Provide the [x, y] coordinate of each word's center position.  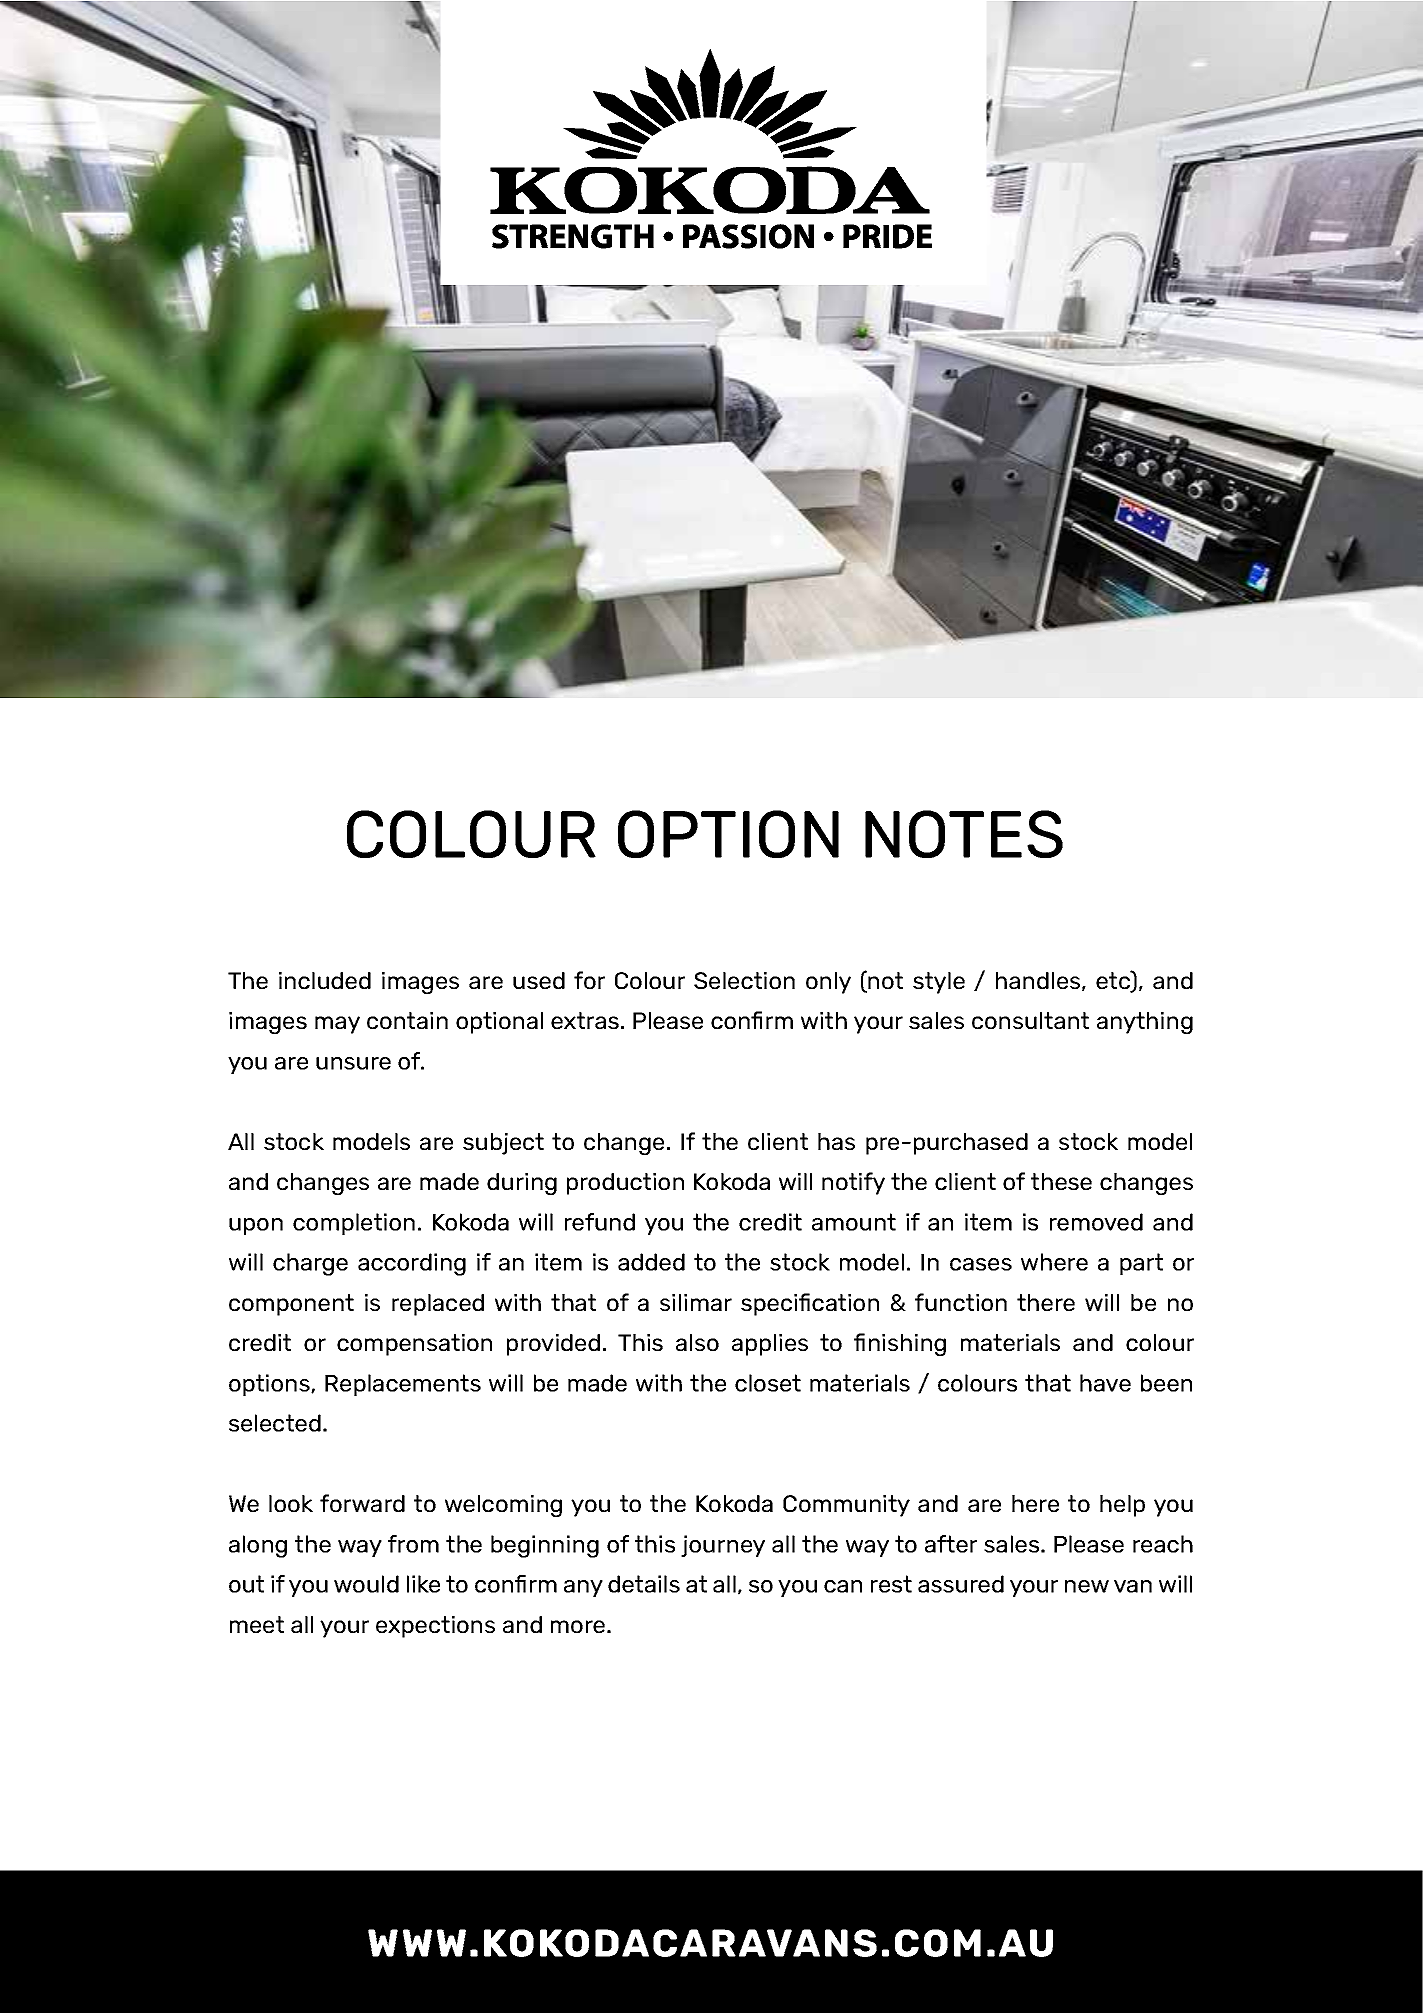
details [644, 1584]
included [325, 980]
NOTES [964, 834]
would [366, 1584]
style [939, 983]
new [1087, 1586]
